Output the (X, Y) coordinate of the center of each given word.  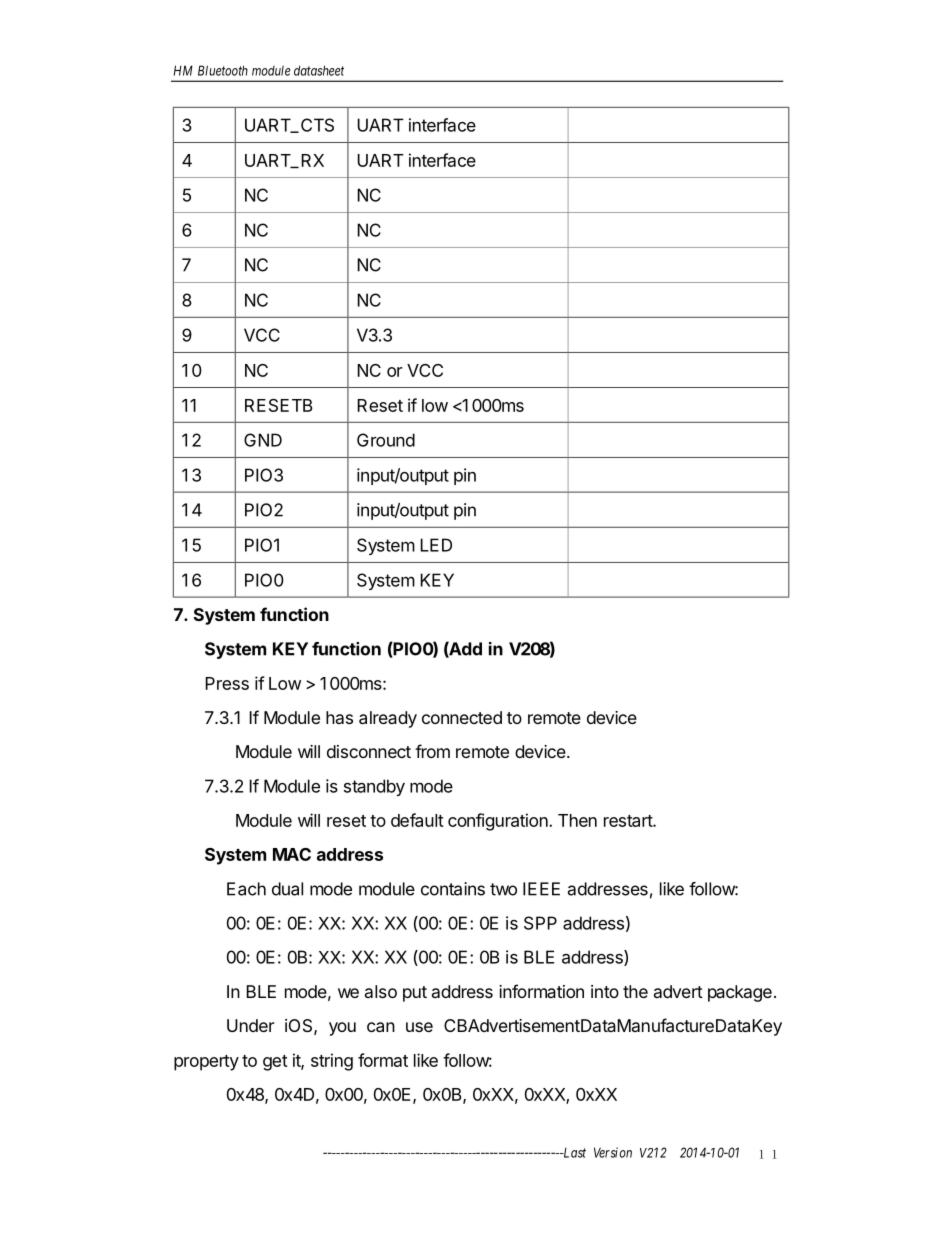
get (275, 1063)
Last (573, 1152)
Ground (386, 440)
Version (613, 1152)
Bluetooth (223, 70)
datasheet (319, 70)
